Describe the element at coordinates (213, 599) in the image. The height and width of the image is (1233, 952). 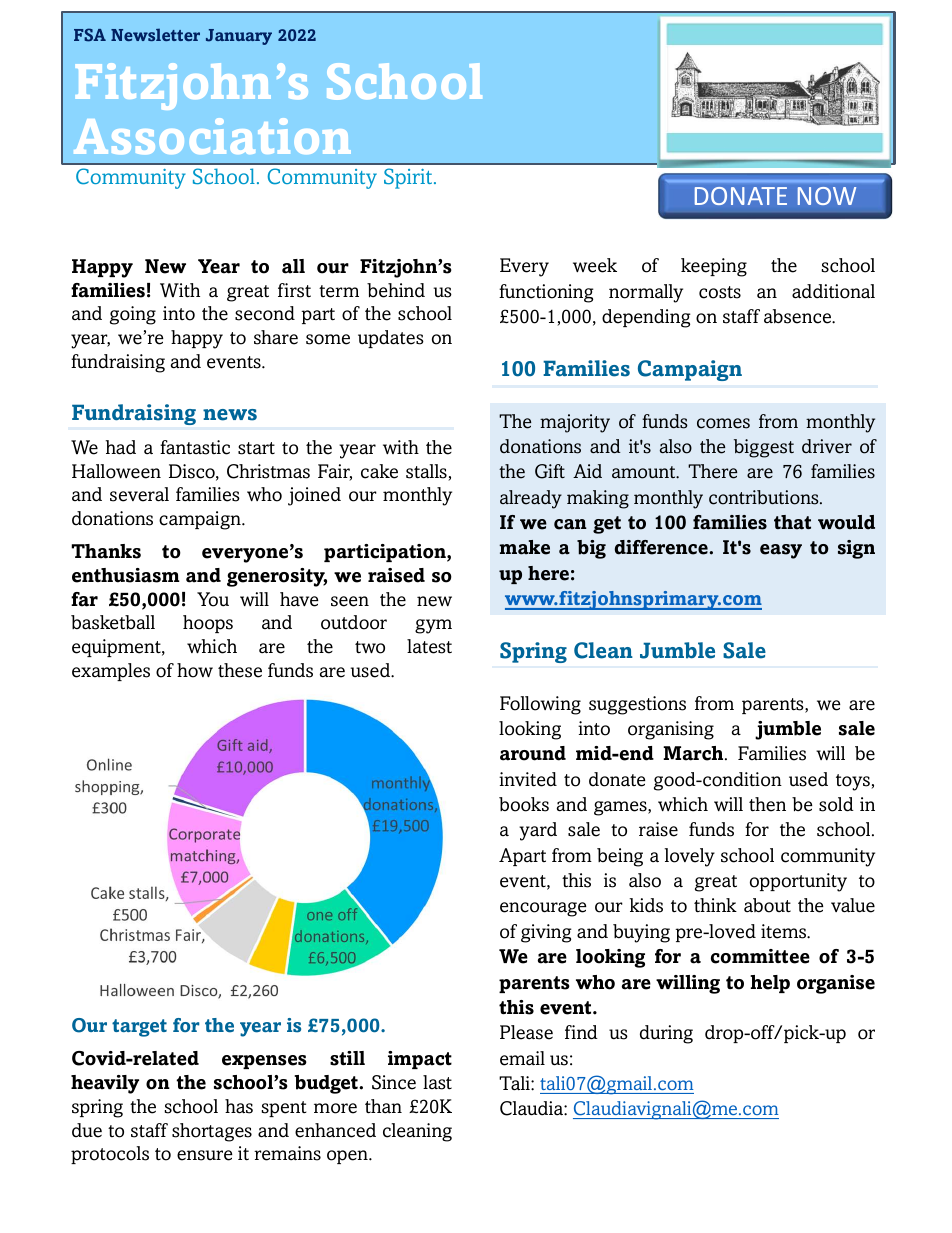
I see `You` at that location.
